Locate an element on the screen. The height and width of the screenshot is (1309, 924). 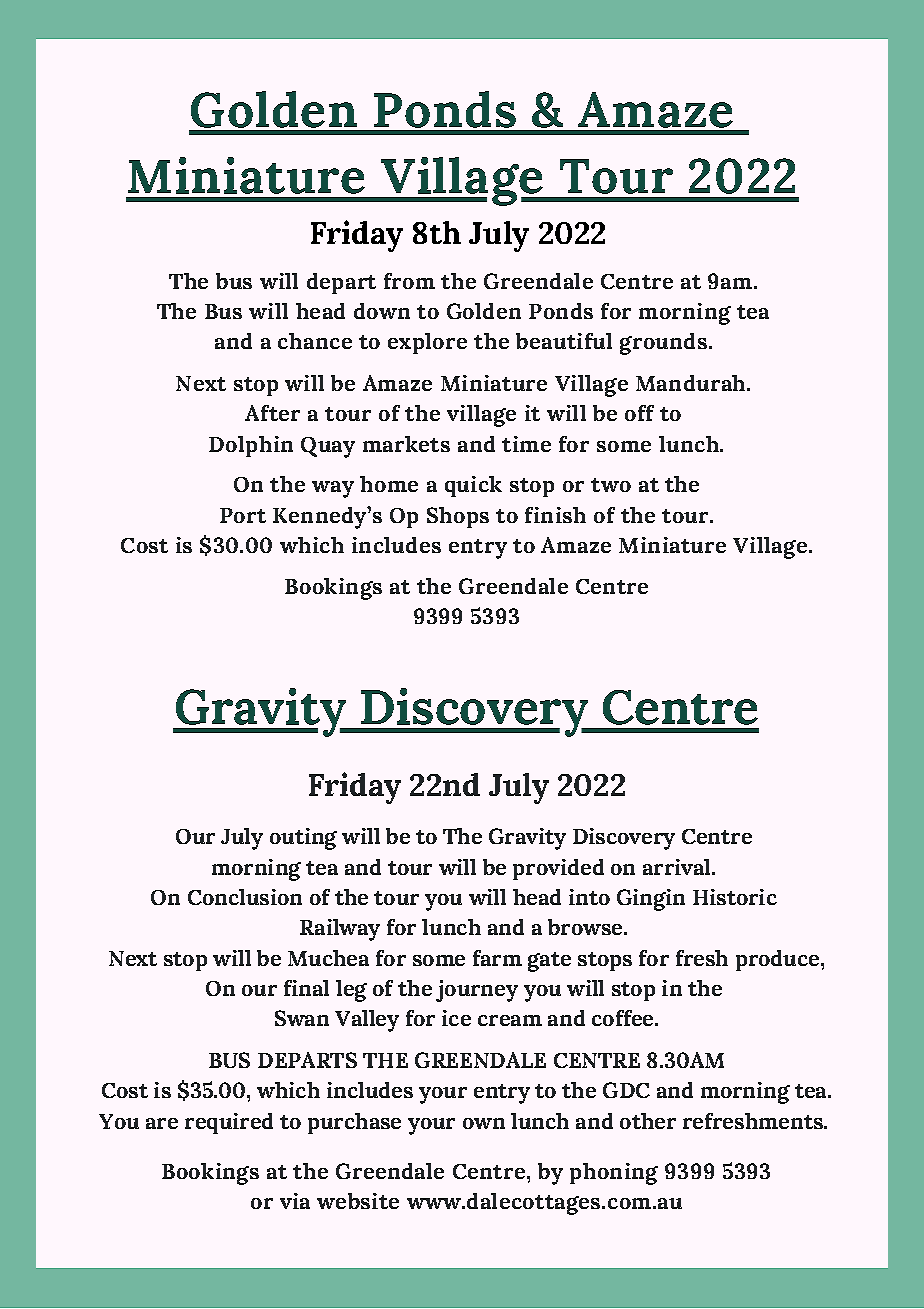
two is located at coordinates (611, 485).
